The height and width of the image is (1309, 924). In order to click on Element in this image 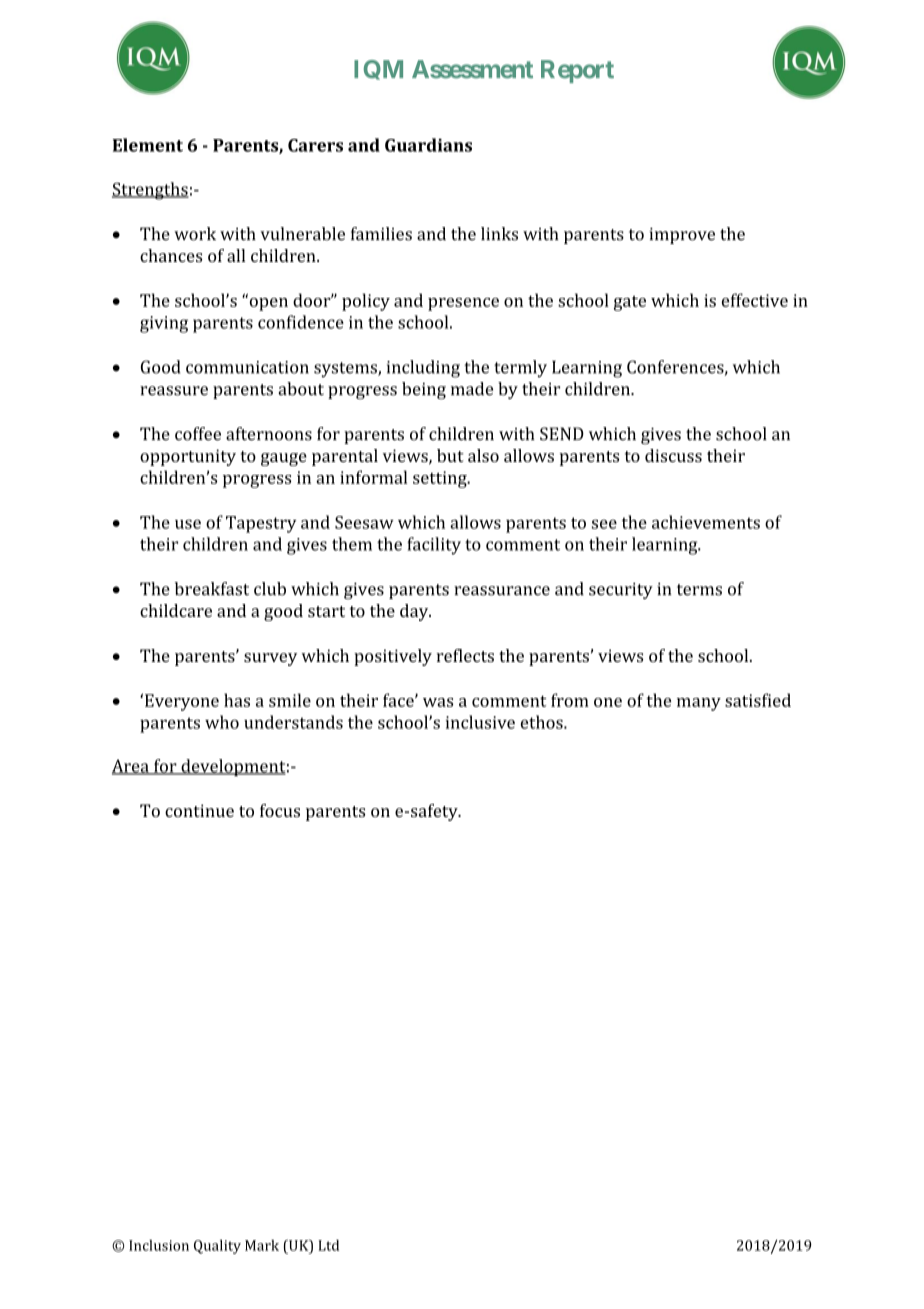, I will do `click(148, 145)`.
